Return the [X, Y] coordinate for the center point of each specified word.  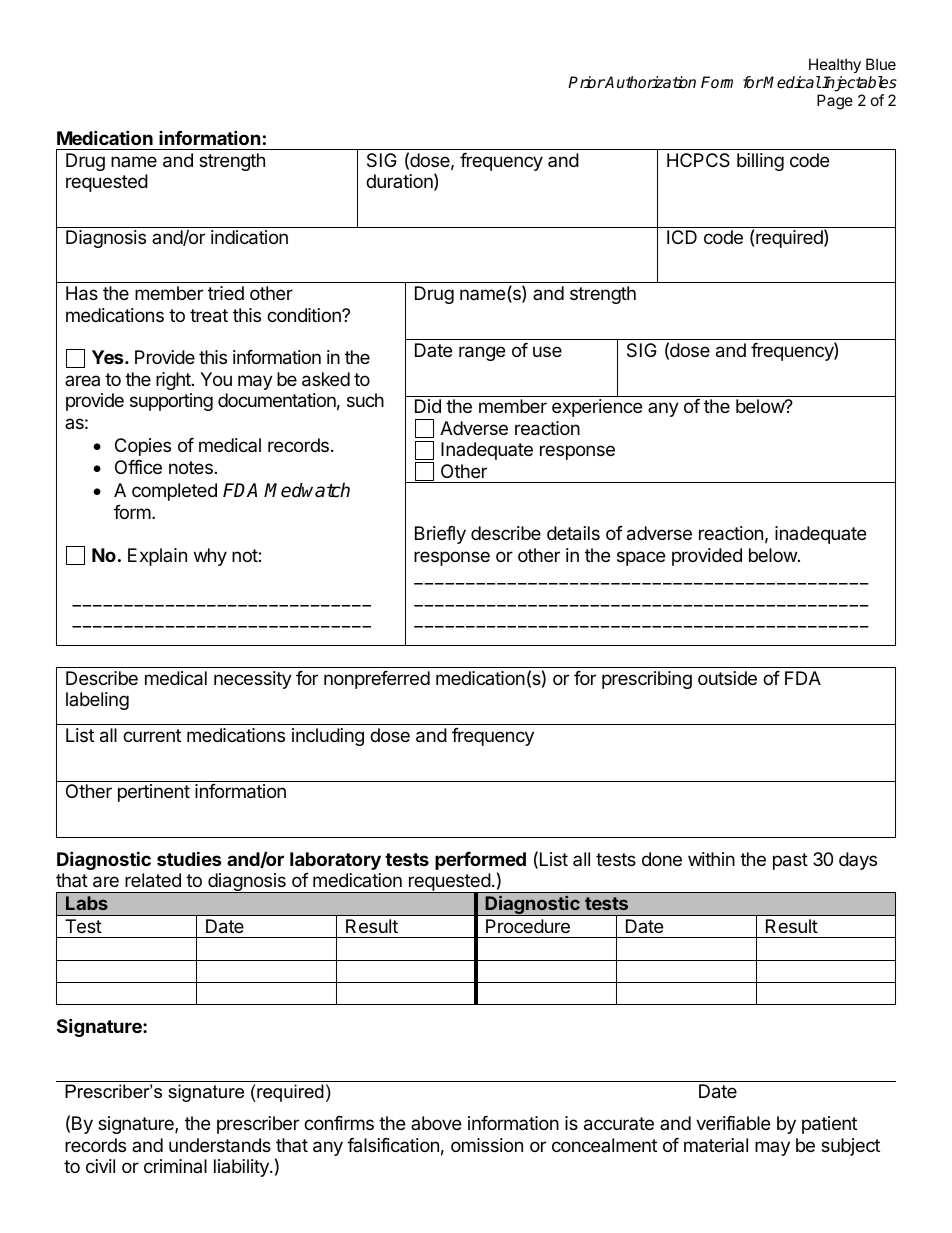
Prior [586, 82]
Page [835, 102]
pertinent [154, 793]
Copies [143, 447]
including [328, 737]
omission [487, 1145]
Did [428, 406]
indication [249, 237]
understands [220, 1145]
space [641, 558]
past [790, 861]
